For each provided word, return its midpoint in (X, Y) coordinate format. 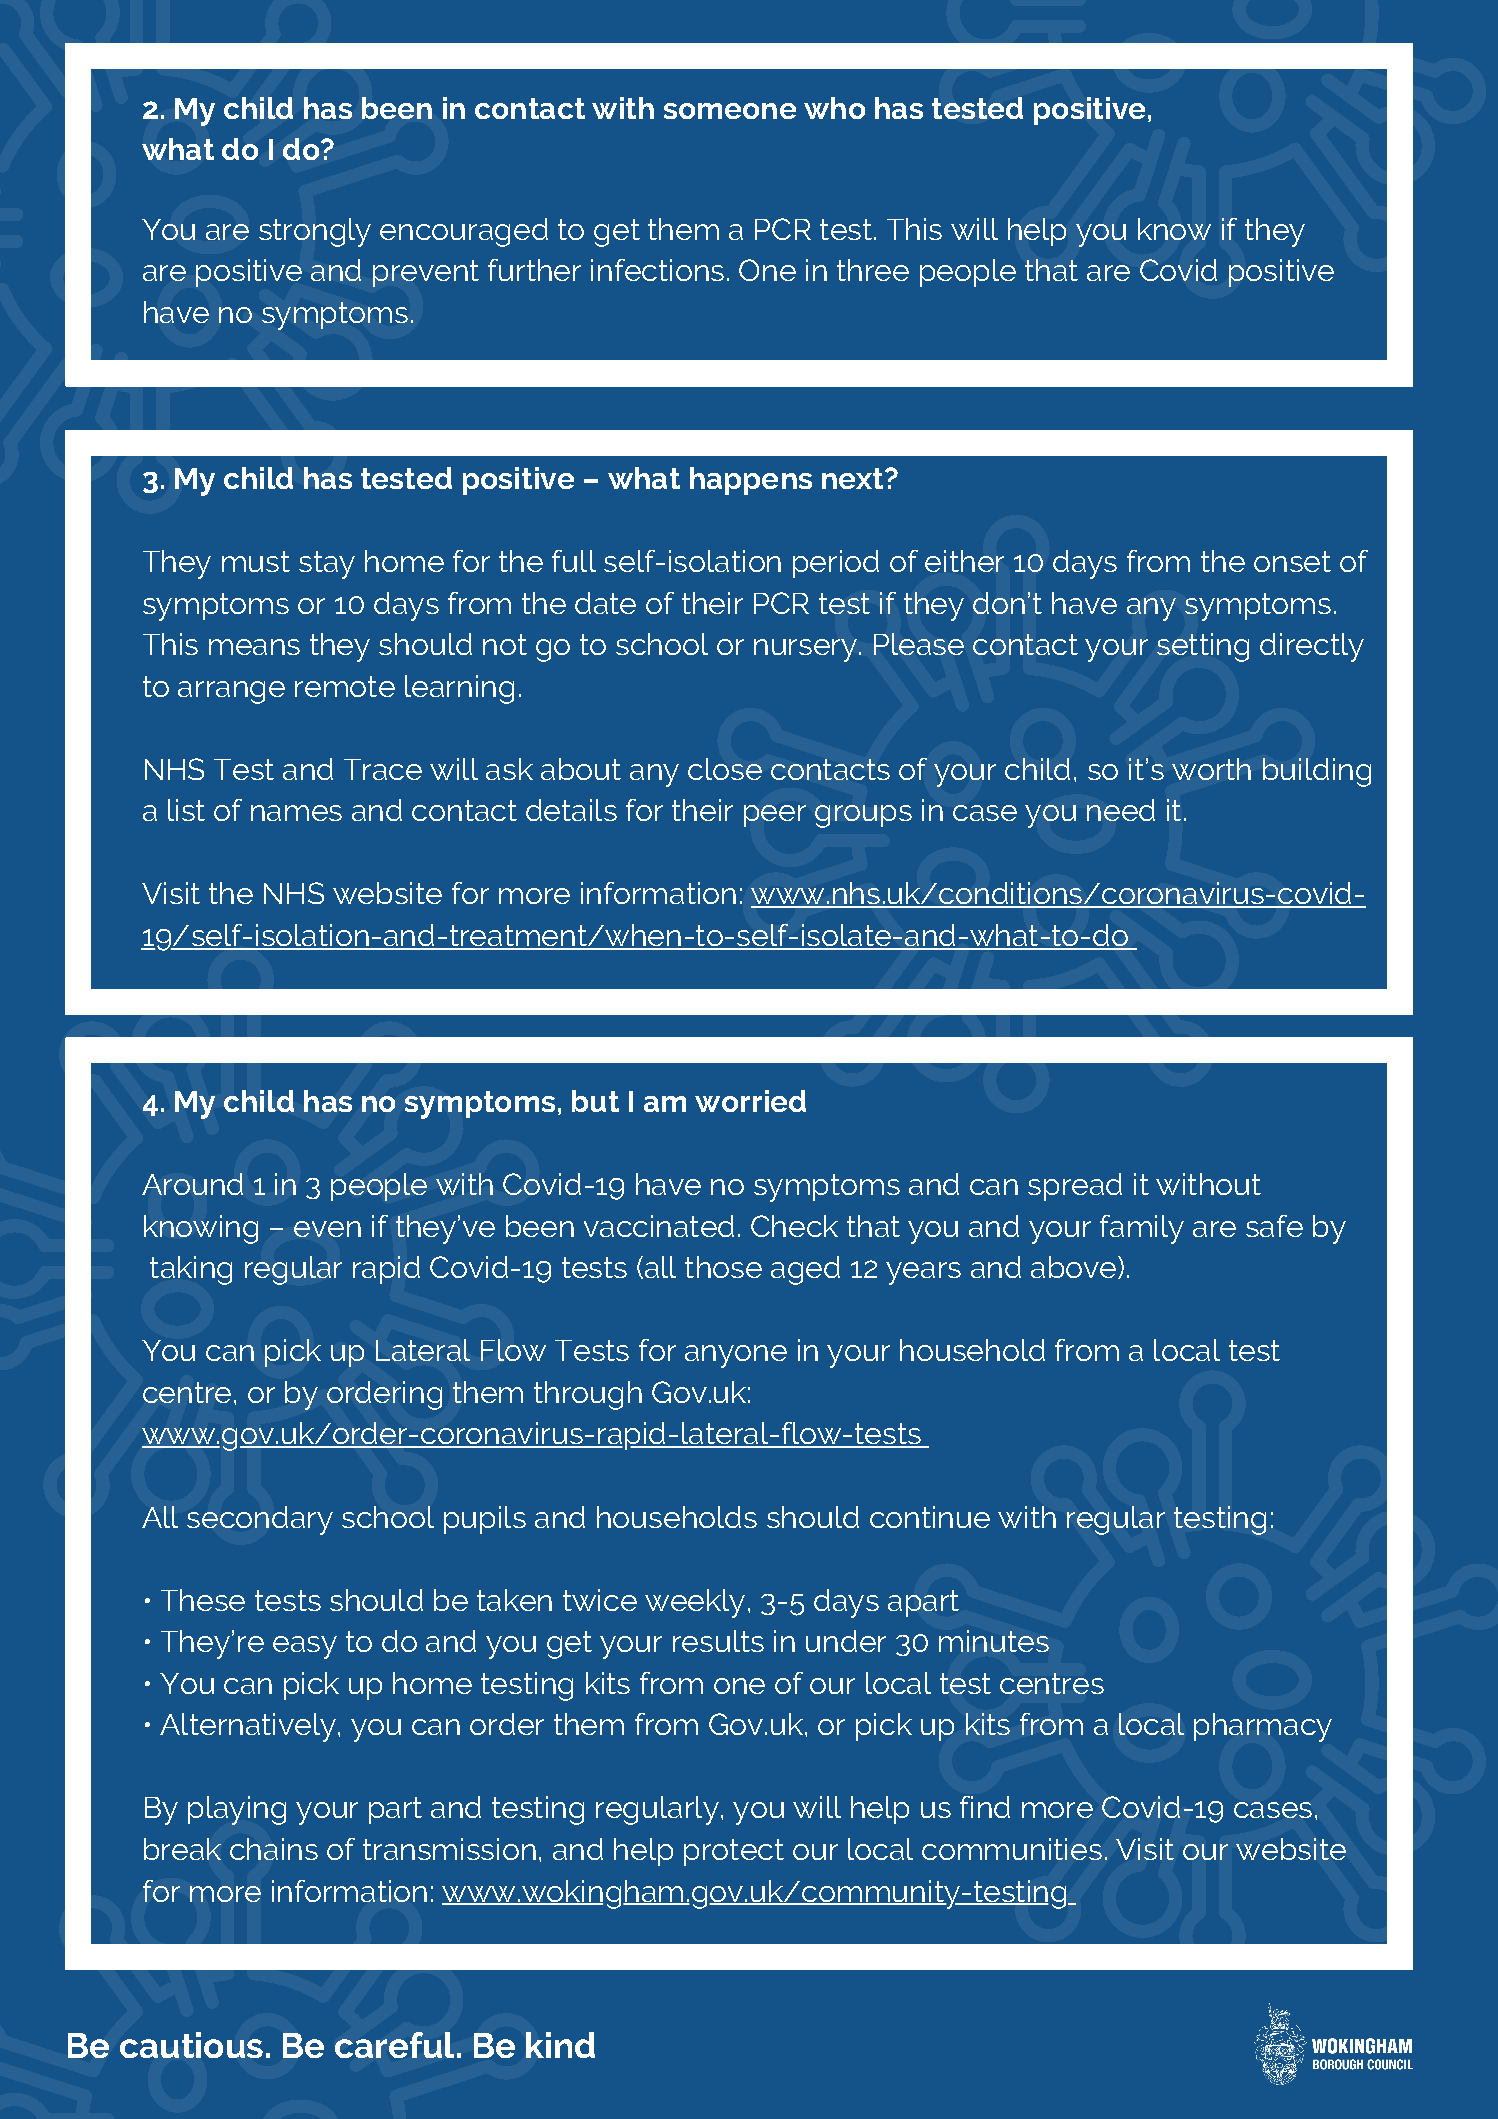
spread (1075, 1187)
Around (192, 1184)
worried (750, 1101)
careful (394, 2045)
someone (730, 111)
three (873, 270)
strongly (315, 232)
